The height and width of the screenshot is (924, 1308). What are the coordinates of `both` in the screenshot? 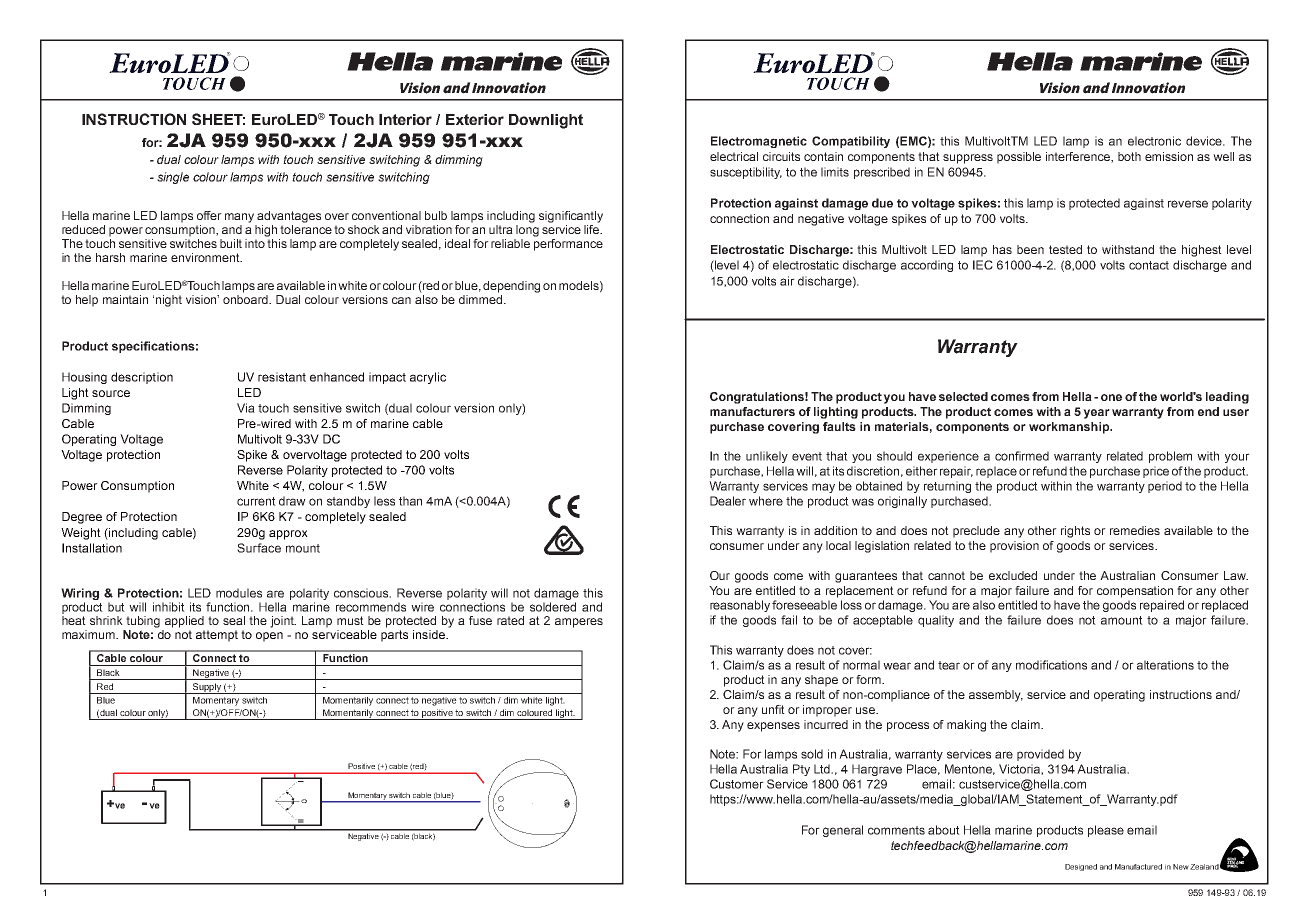 It's located at (1129, 156).
